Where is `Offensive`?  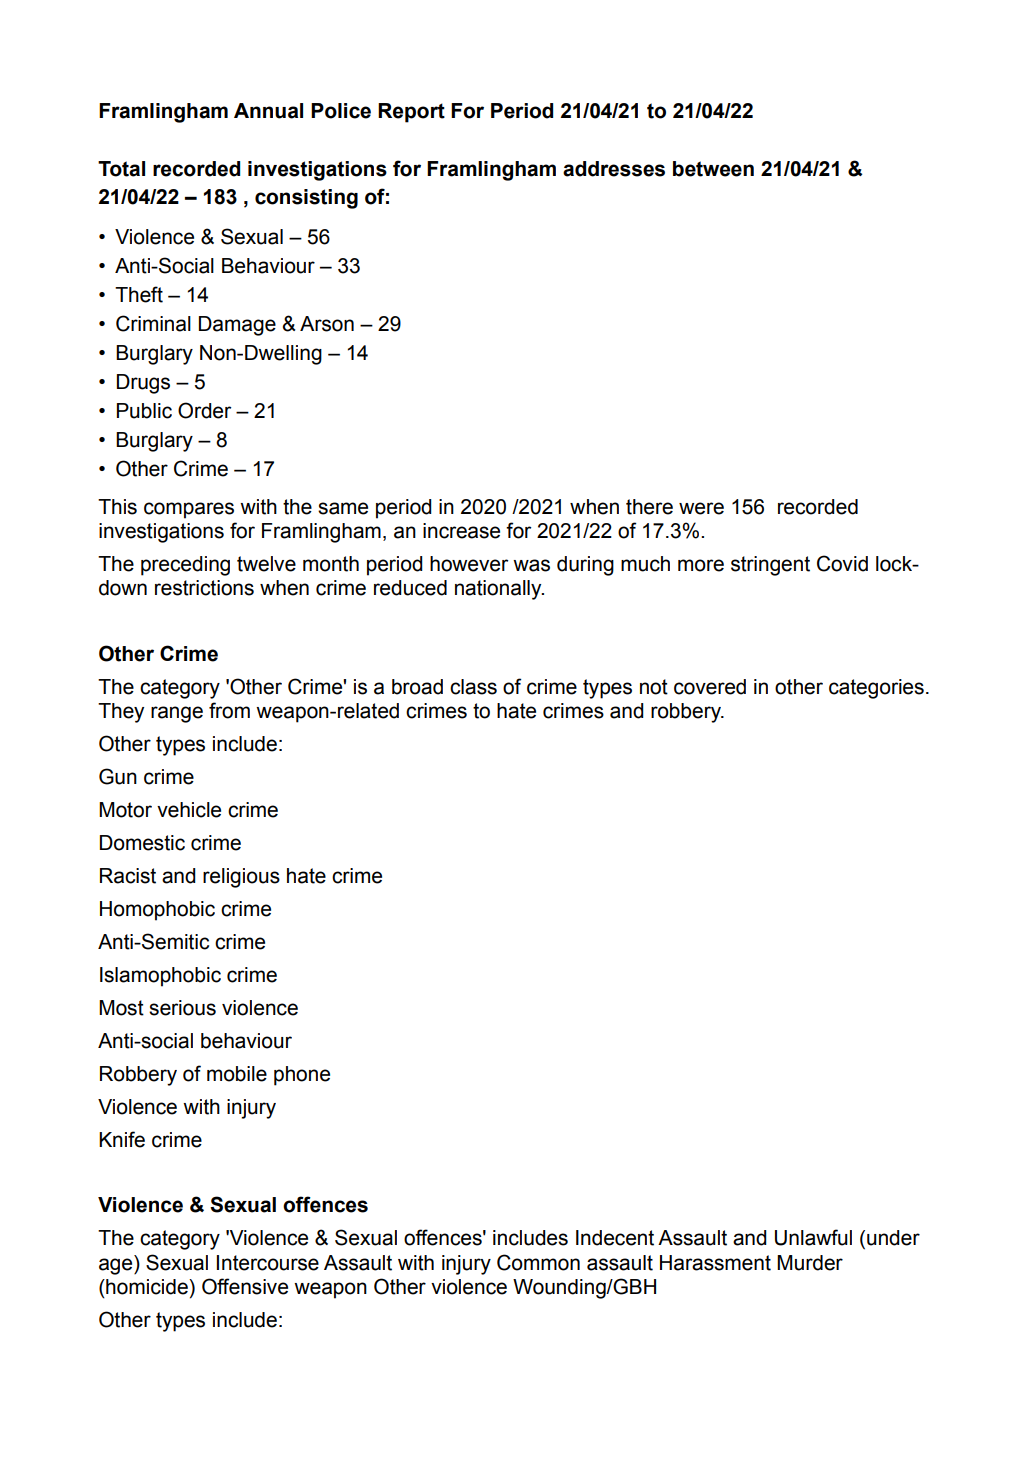
Offensive is located at coordinates (245, 1286).
